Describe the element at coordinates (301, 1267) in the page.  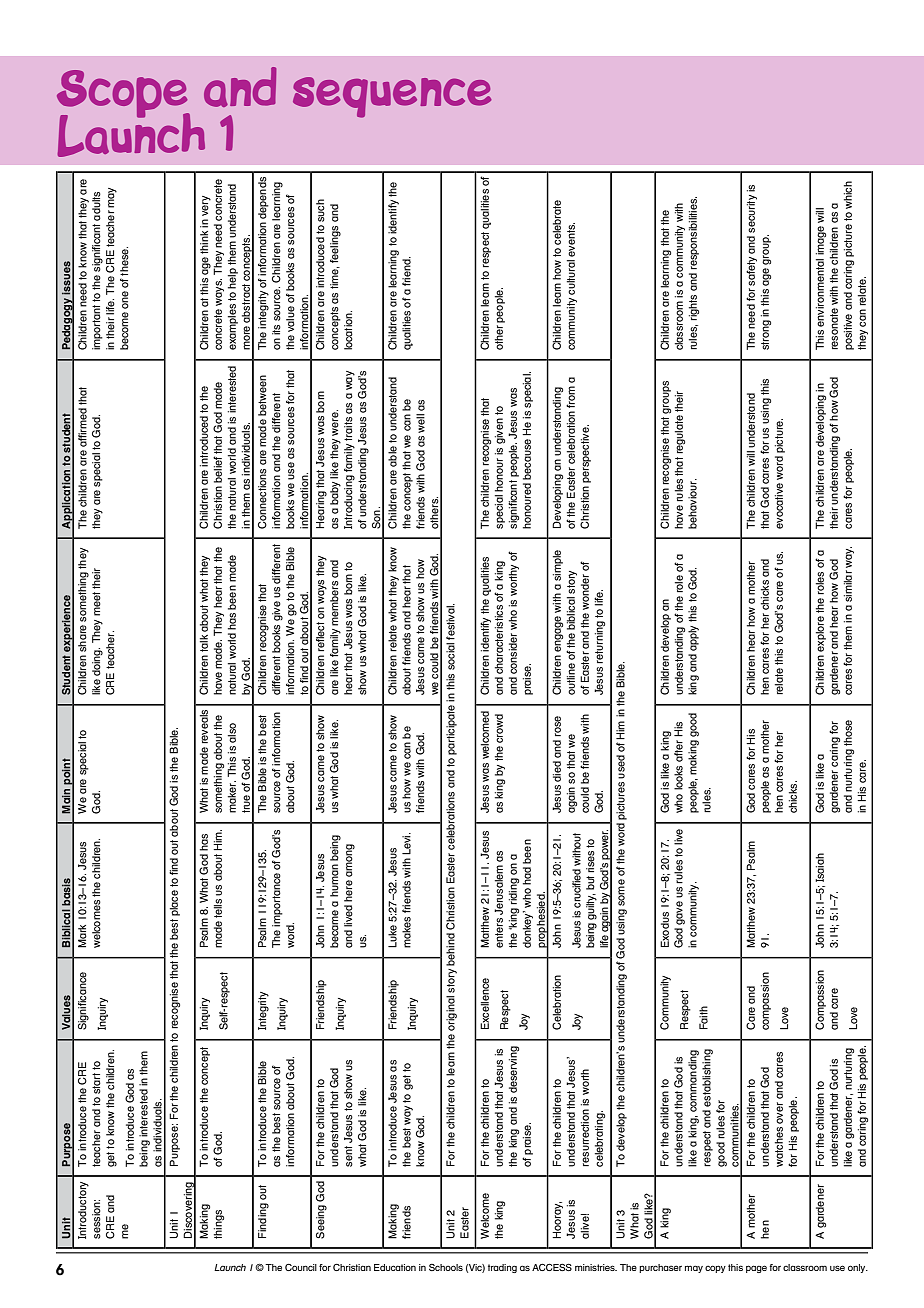
I see `Council` at that location.
